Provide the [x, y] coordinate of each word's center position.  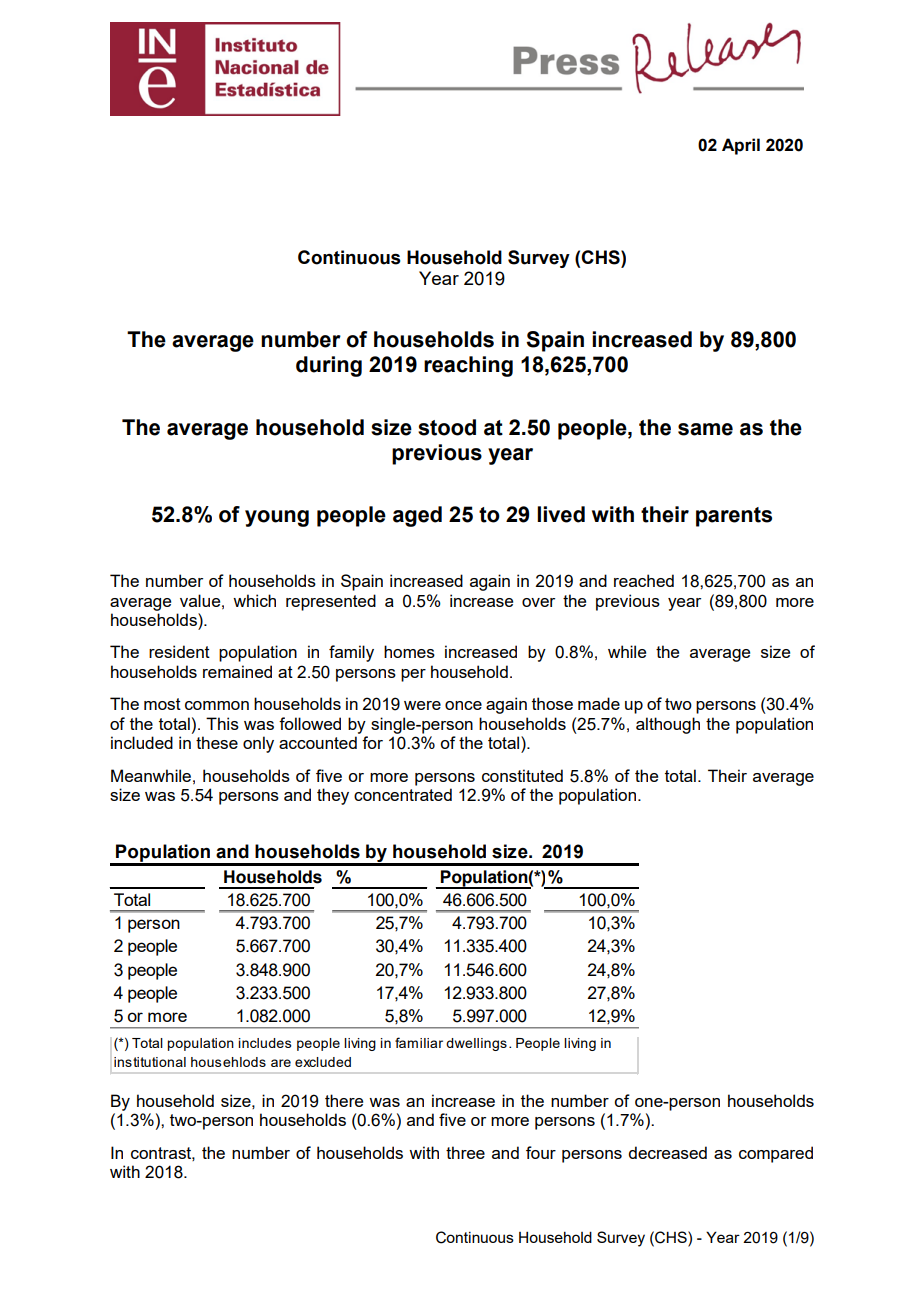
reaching [468, 366]
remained [237, 671]
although [668, 725]
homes [409, 651]
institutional [150, 1062]
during [329, 366]
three [465, 1152]
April [741, 146]
